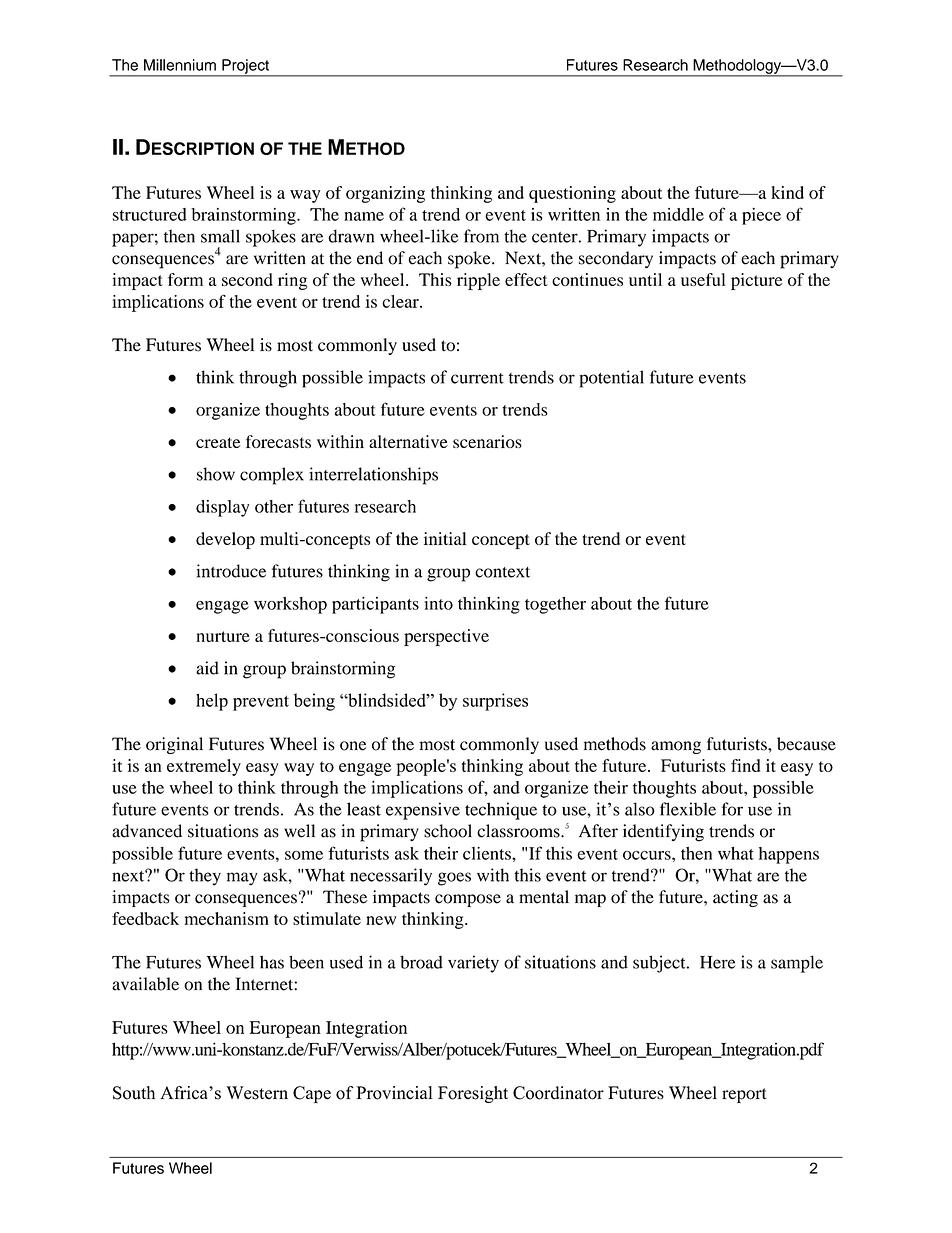  Describe the element at coordinates (555, 605) in the document. I see `together` at that location.
